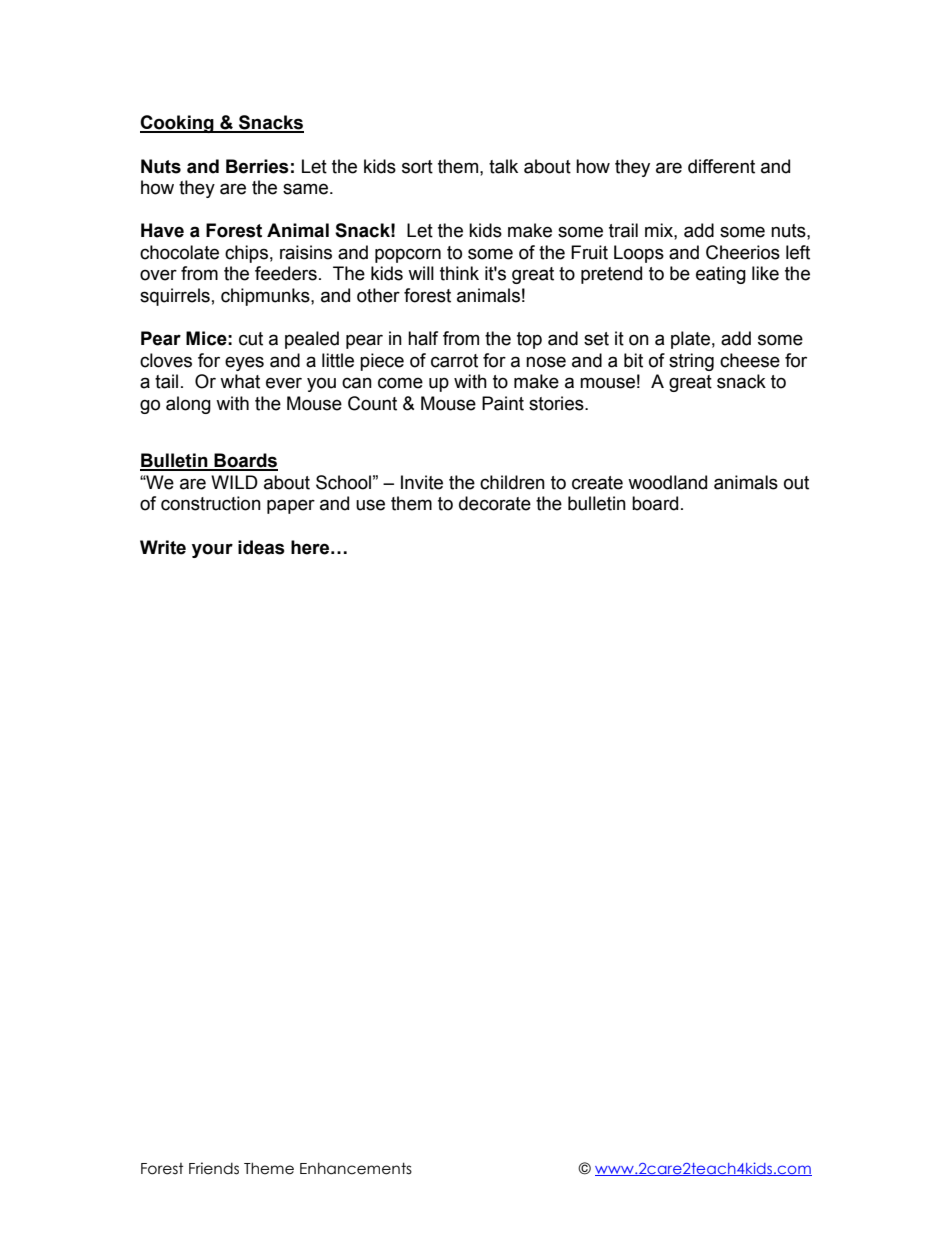 Image resolution: width=952 pixels, height=1233 pixels. What do you see at coordinates (512, 482) in the page?
I see `children` at bounding box center [512, 482].
